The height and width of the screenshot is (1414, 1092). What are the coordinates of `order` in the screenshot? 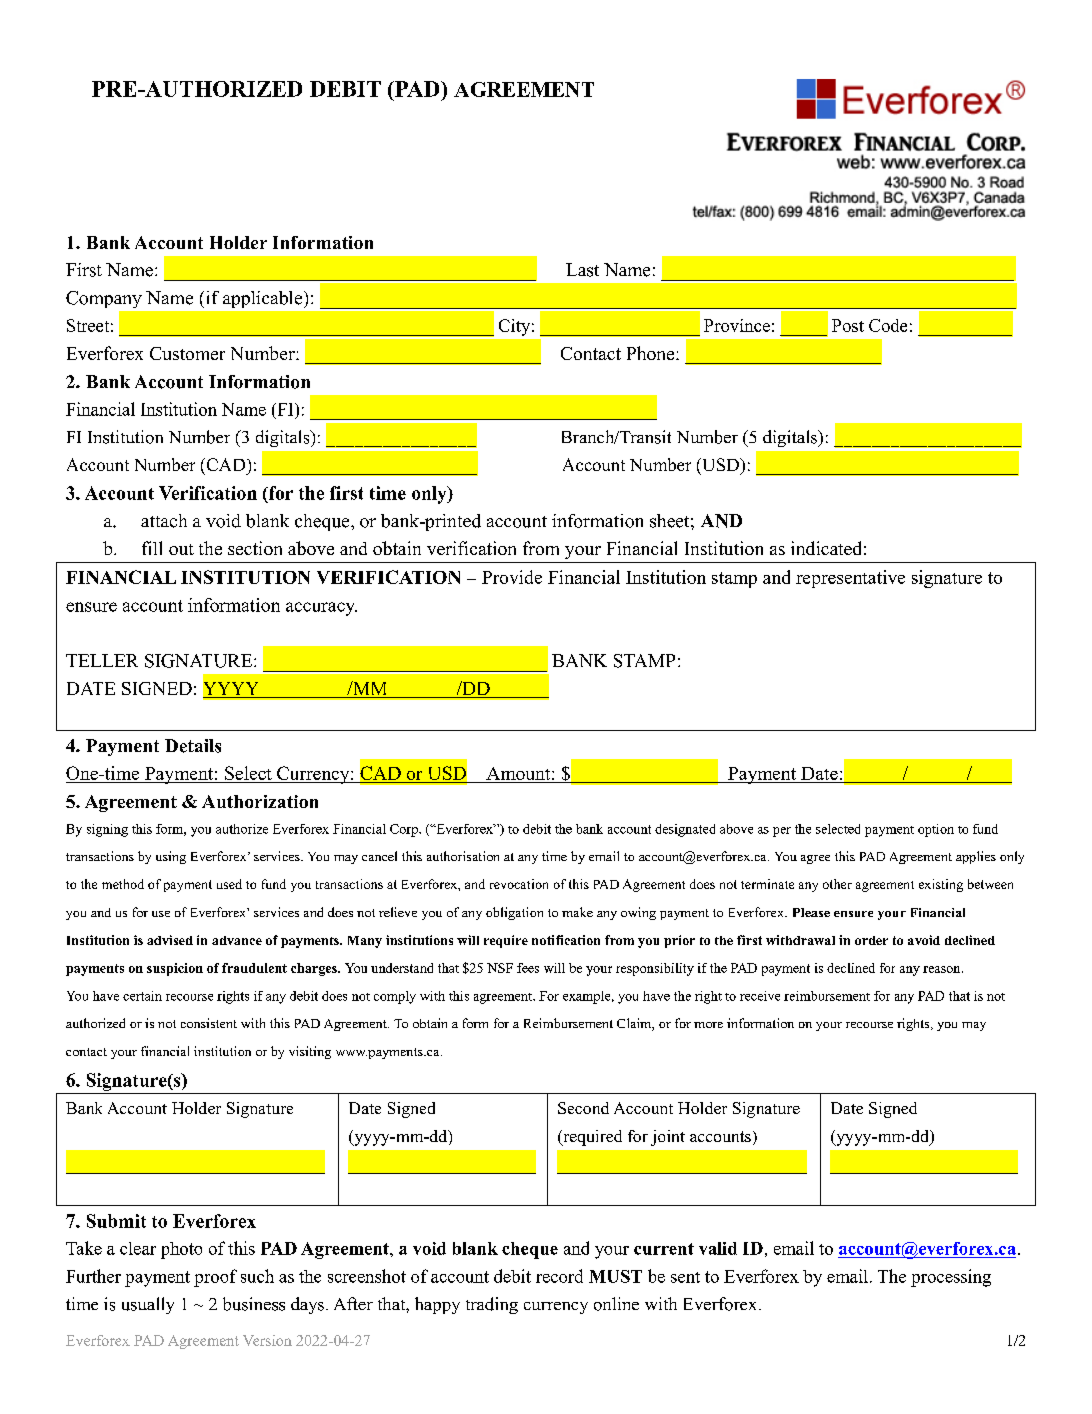 It's located at (871, 940).
